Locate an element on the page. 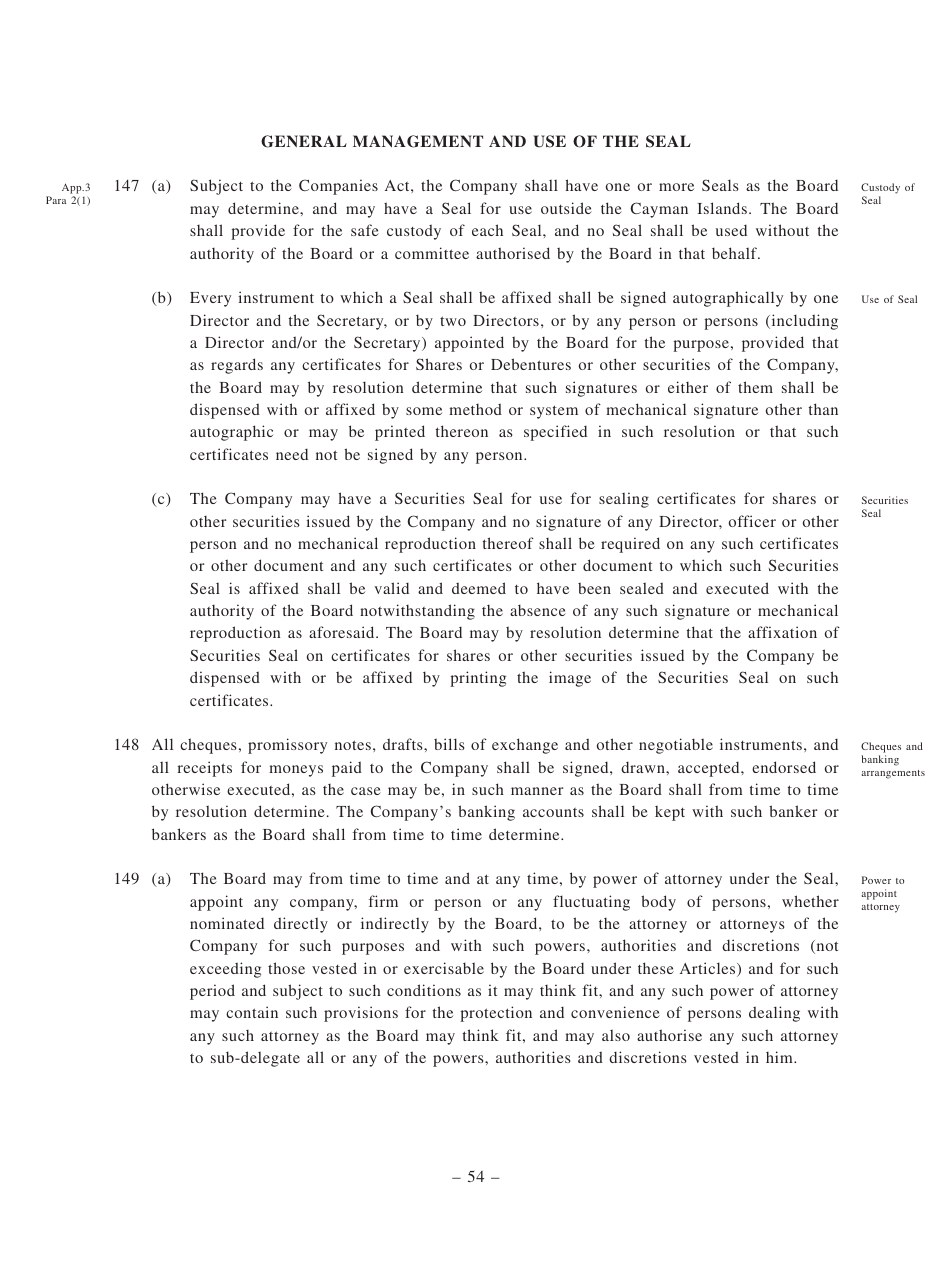  period is located at coordinates (212, 992).
